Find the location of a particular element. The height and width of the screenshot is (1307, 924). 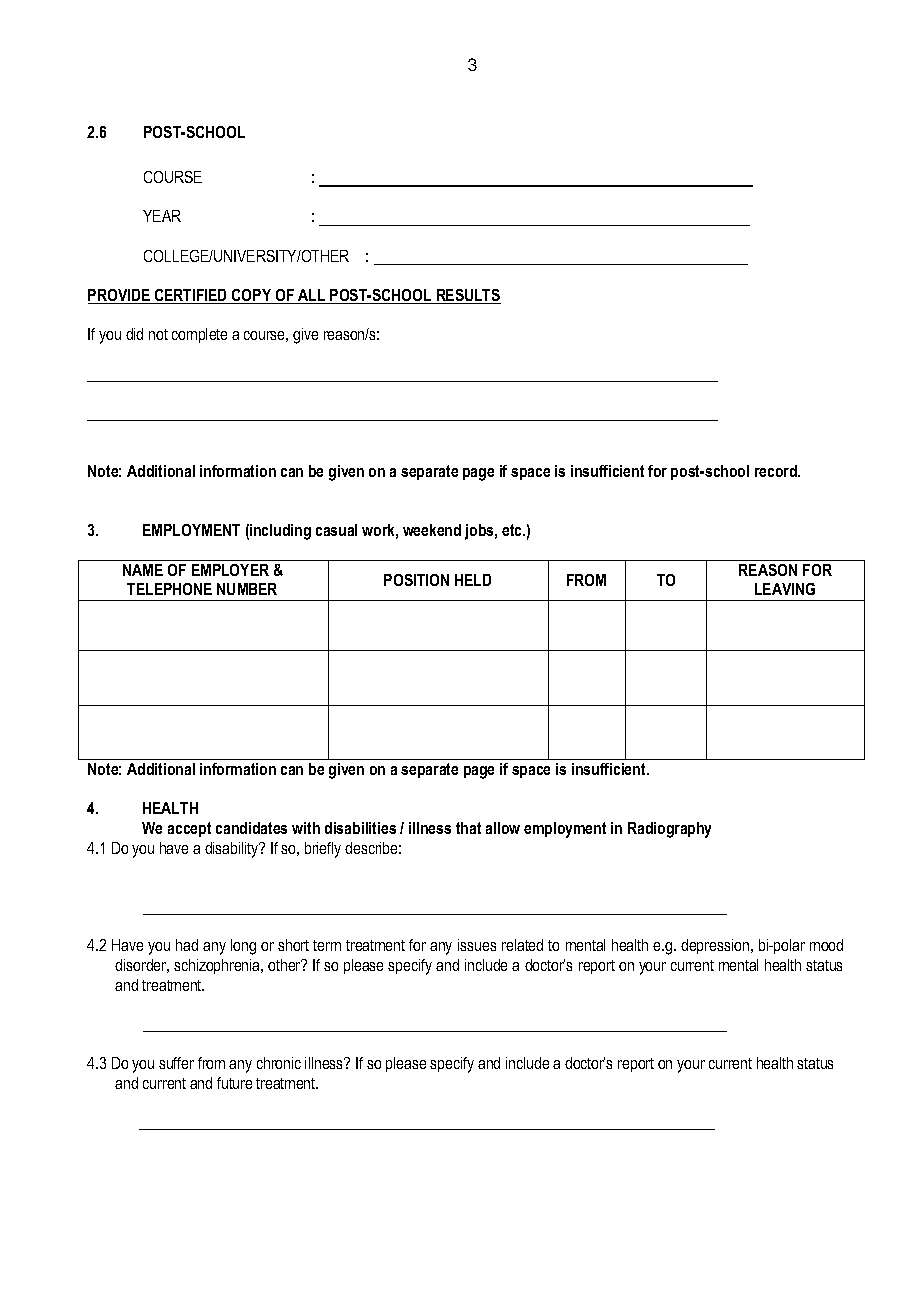

RESULTS is located at coordinates (468, 296).
